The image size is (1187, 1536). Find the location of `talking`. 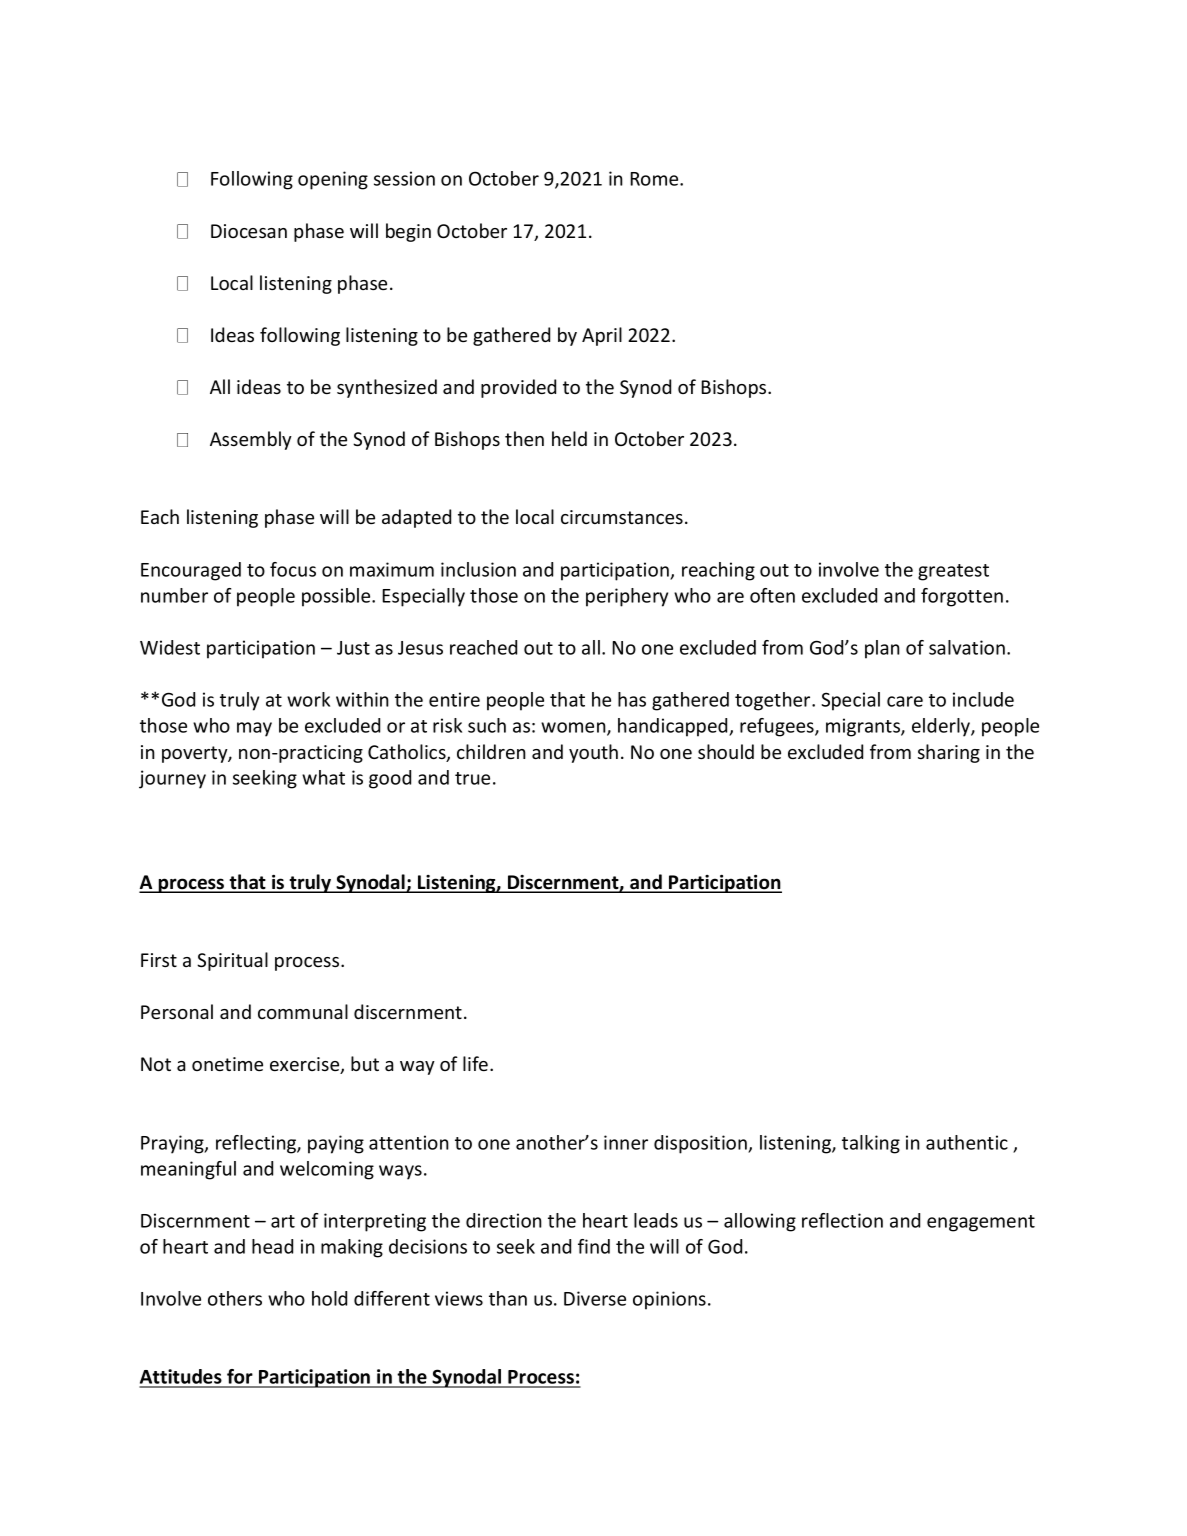

talking is located at coordinates (871, 1144).
